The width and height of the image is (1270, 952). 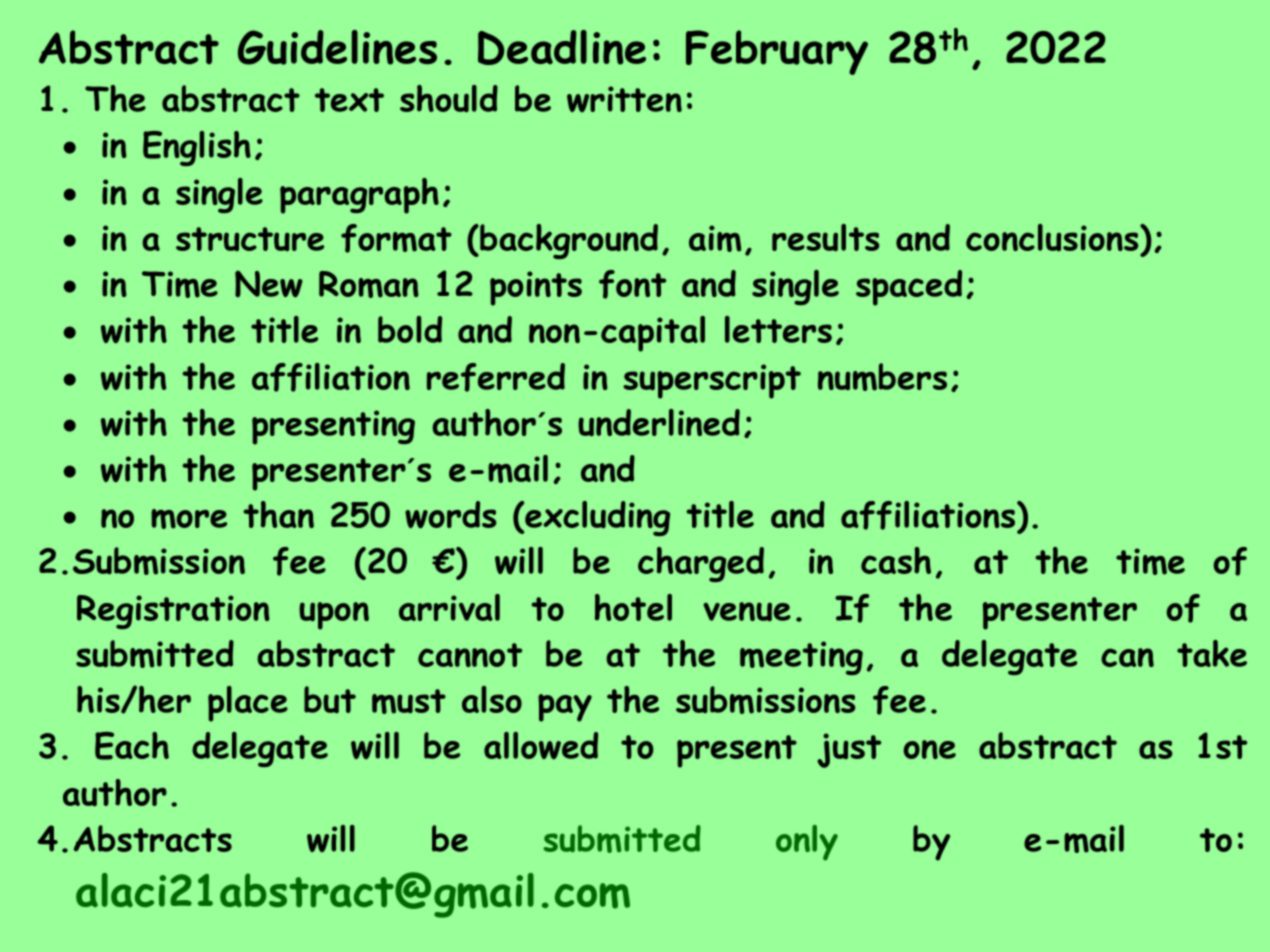 I want to click on spaced, so click(x=909, y=288).
